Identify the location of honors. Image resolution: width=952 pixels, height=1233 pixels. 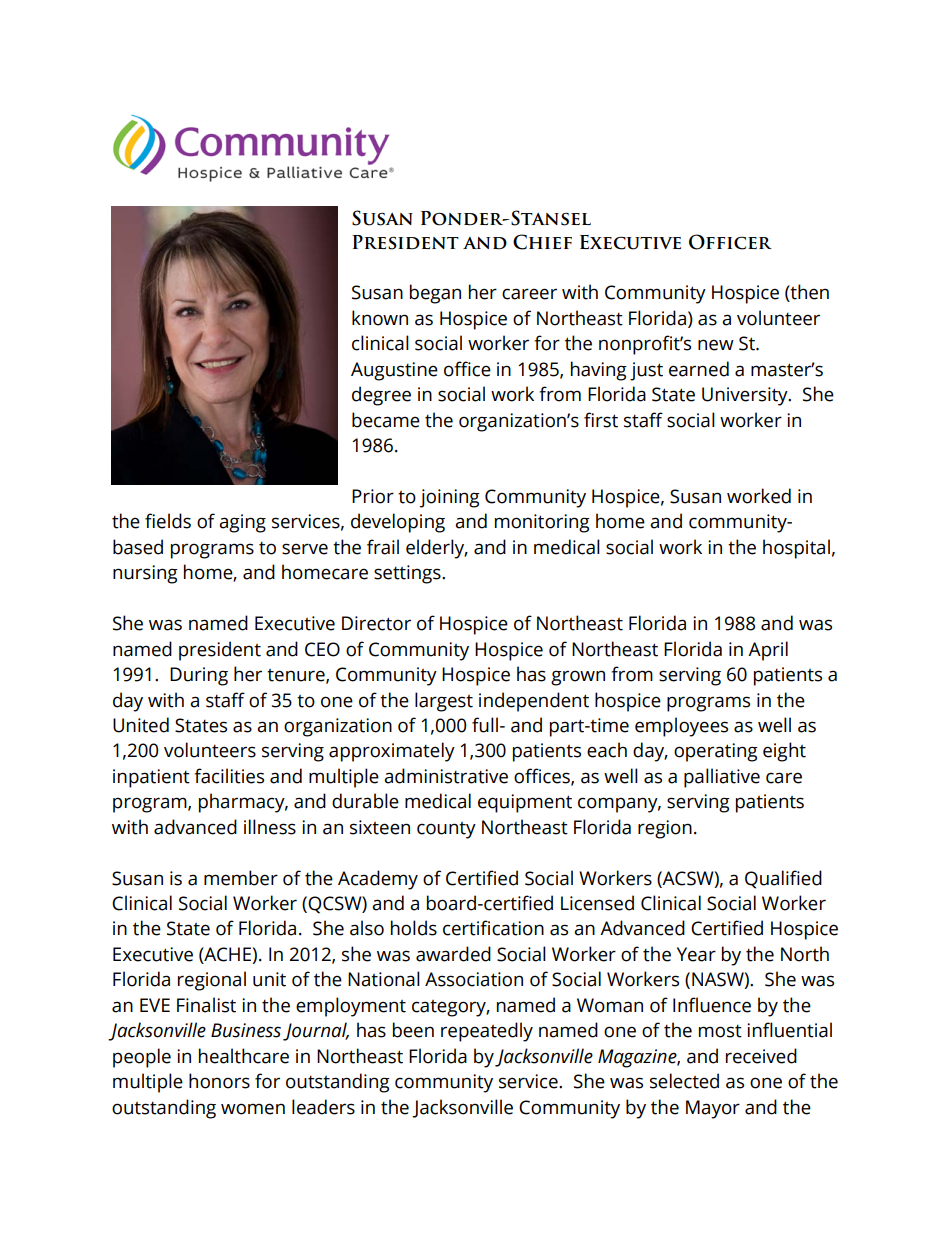
(219, 1081).
